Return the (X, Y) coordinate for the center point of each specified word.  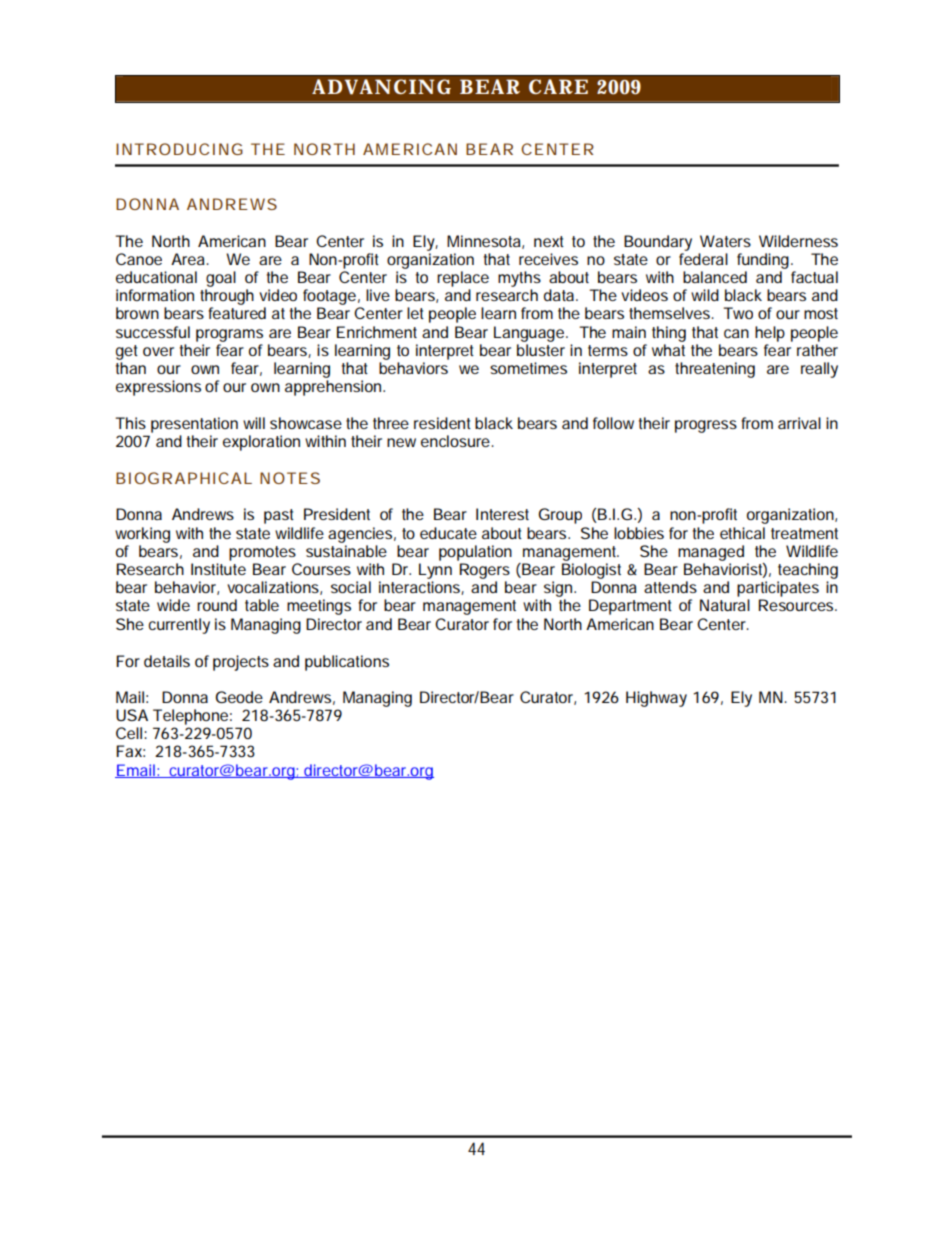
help (770, 334)
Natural (725, 605)
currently (179, 626)
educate (448, 533)
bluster (541, 350)
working (142, 535)
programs (229, 335)
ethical (742, 533)
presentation (194, 425)
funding (764, 261)
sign (559, 589)
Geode (239, 697)
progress (706, 426)
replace (463, 279)
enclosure (457, 441)
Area (188, 259)
